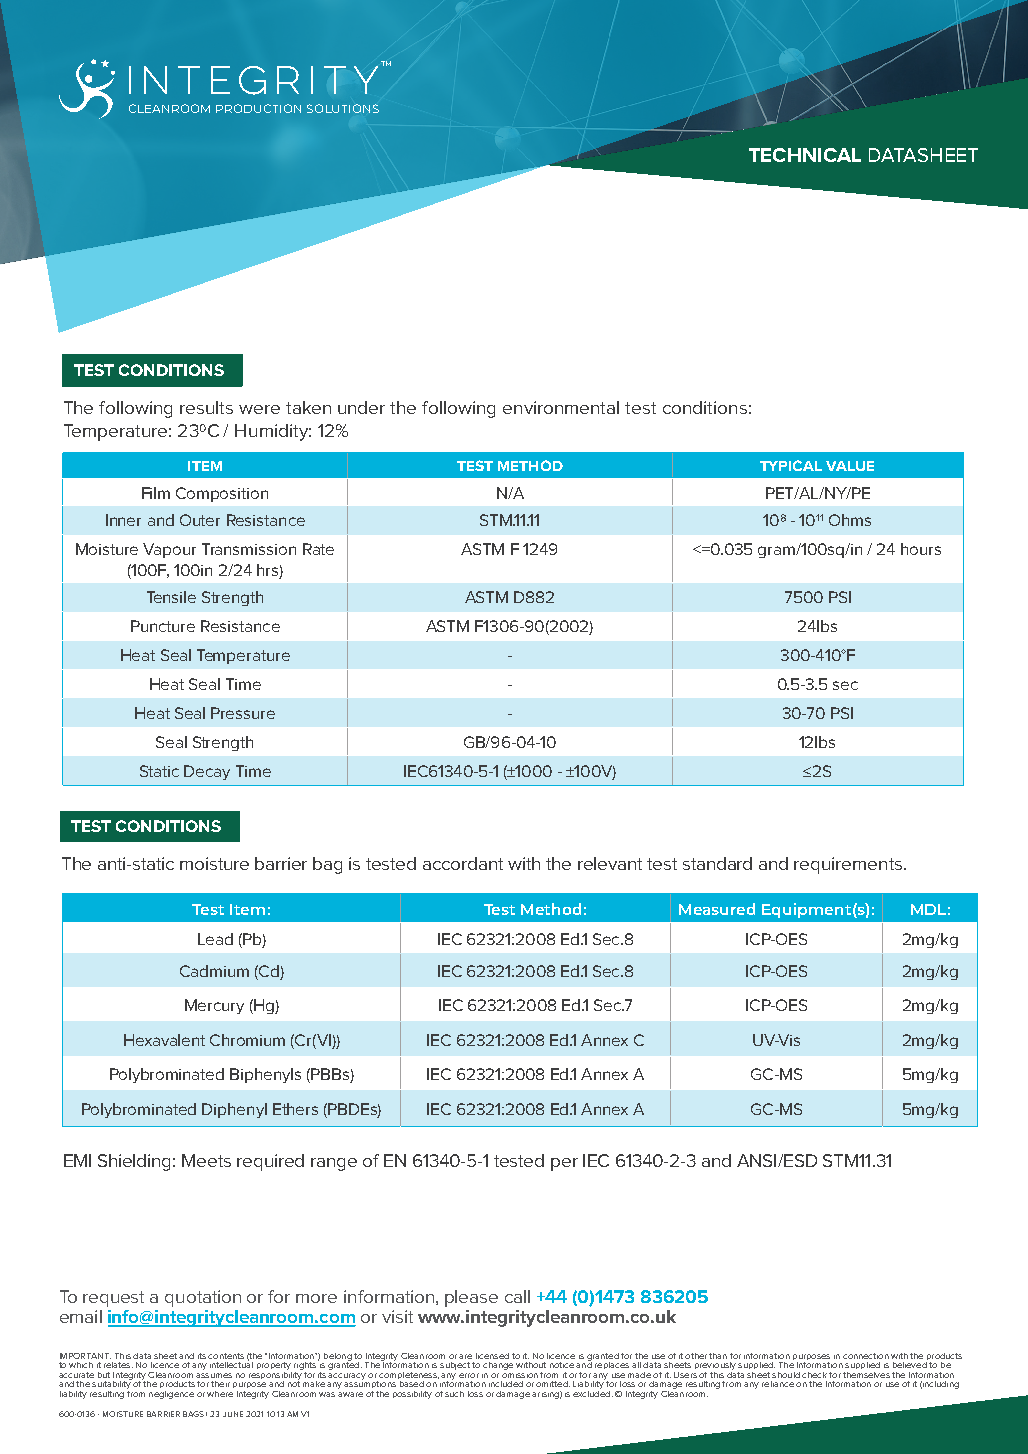 This document has width=1028, height=1454. Describe the element at coordinates (848, 865) in the document. I see `requirements` at that location.
